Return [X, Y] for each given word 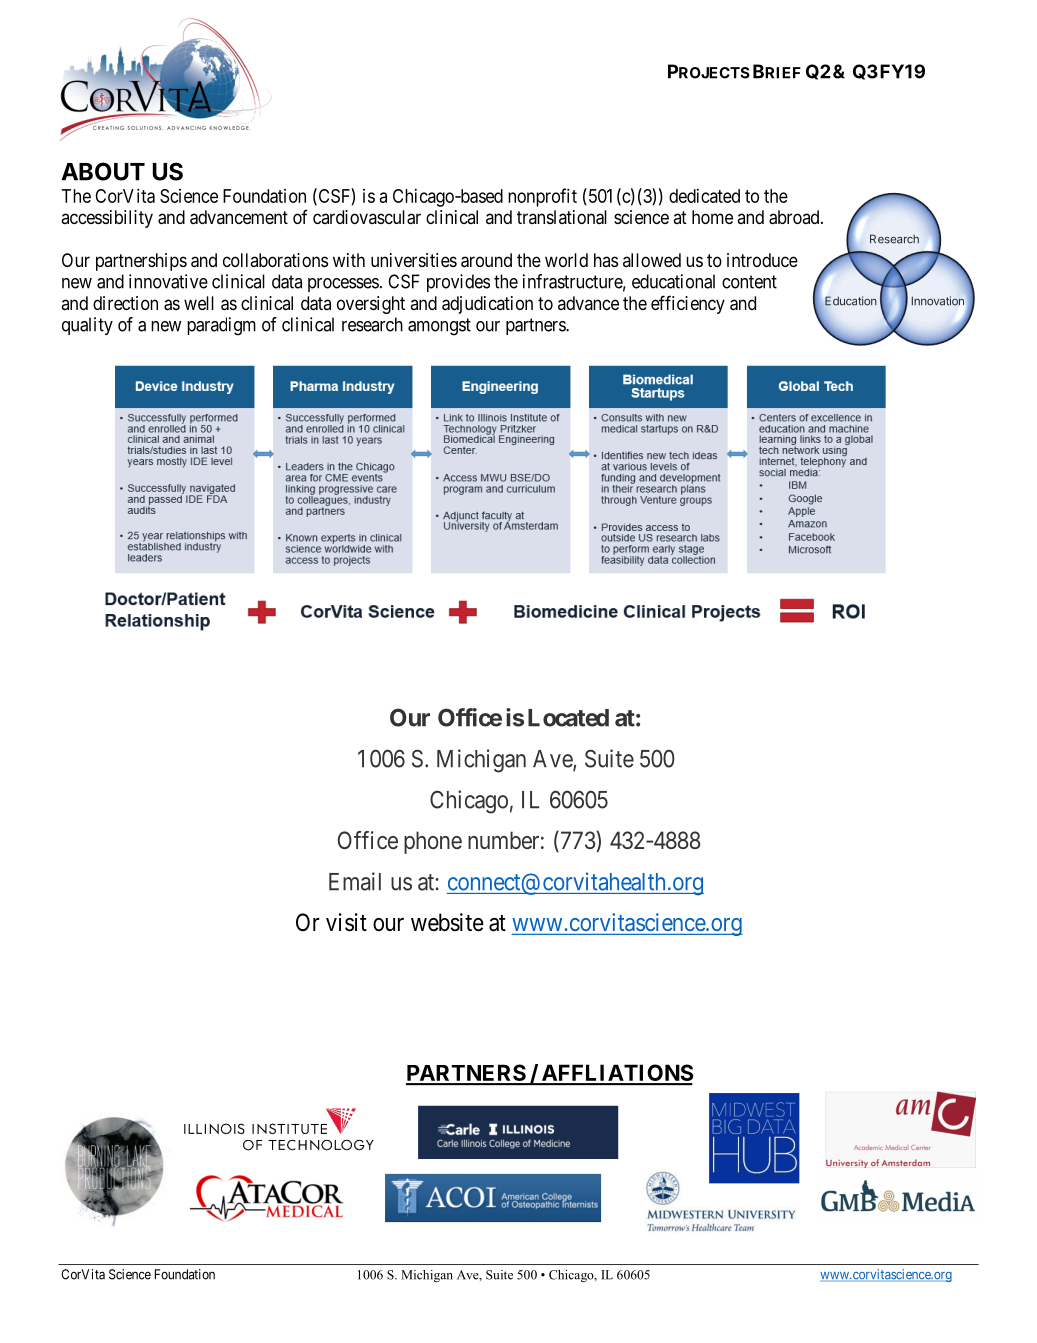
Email [355, 881]
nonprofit [542, 197]
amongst [439, 327]
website [447, 922]
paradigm [221, 326]
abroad [795, 217]
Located [568, 718]
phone [433, 842]
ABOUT [103, 171]
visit [346, 922]
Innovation [938, 301]
